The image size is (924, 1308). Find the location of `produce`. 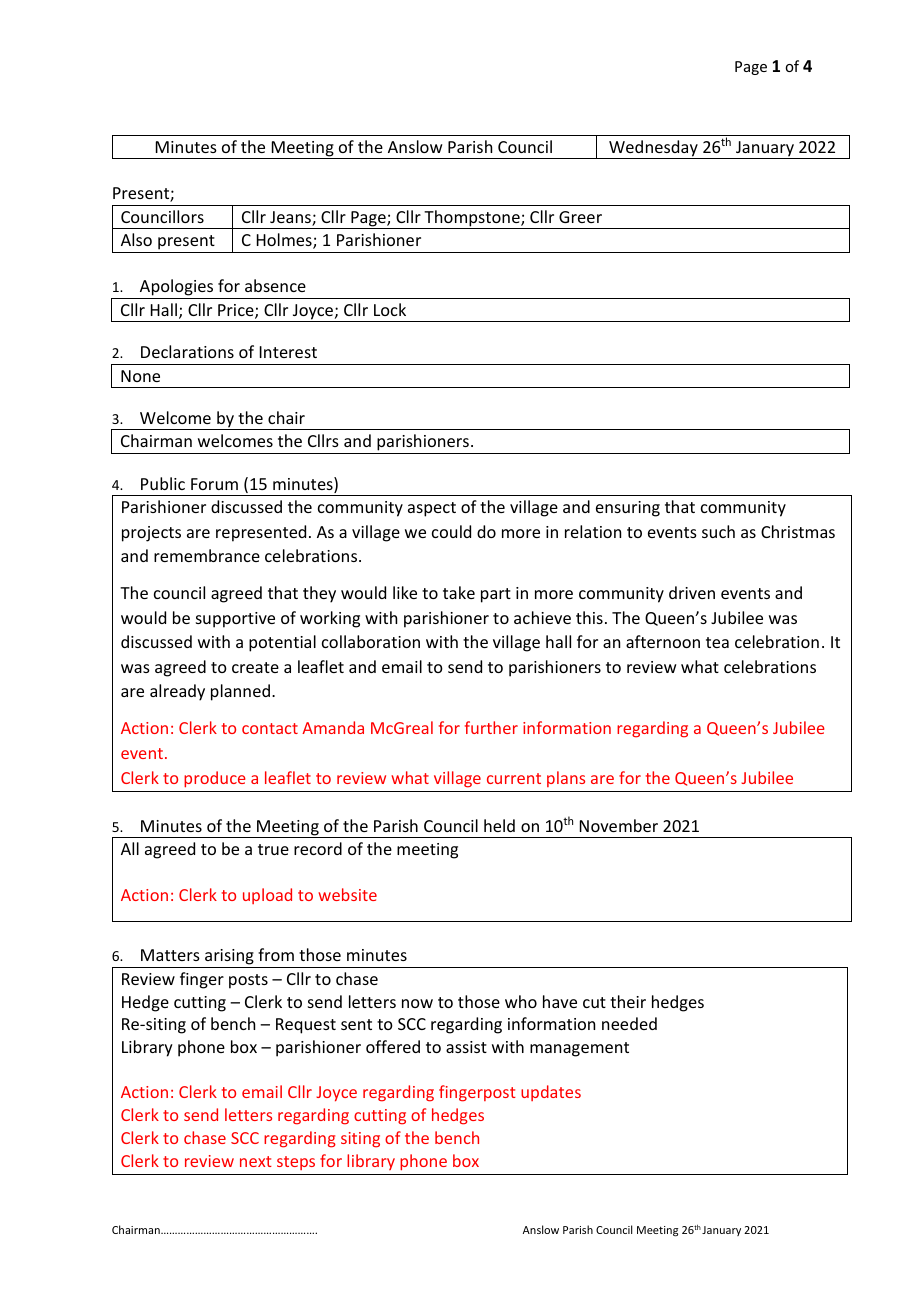

produce is located at coordinates (215, 779).
